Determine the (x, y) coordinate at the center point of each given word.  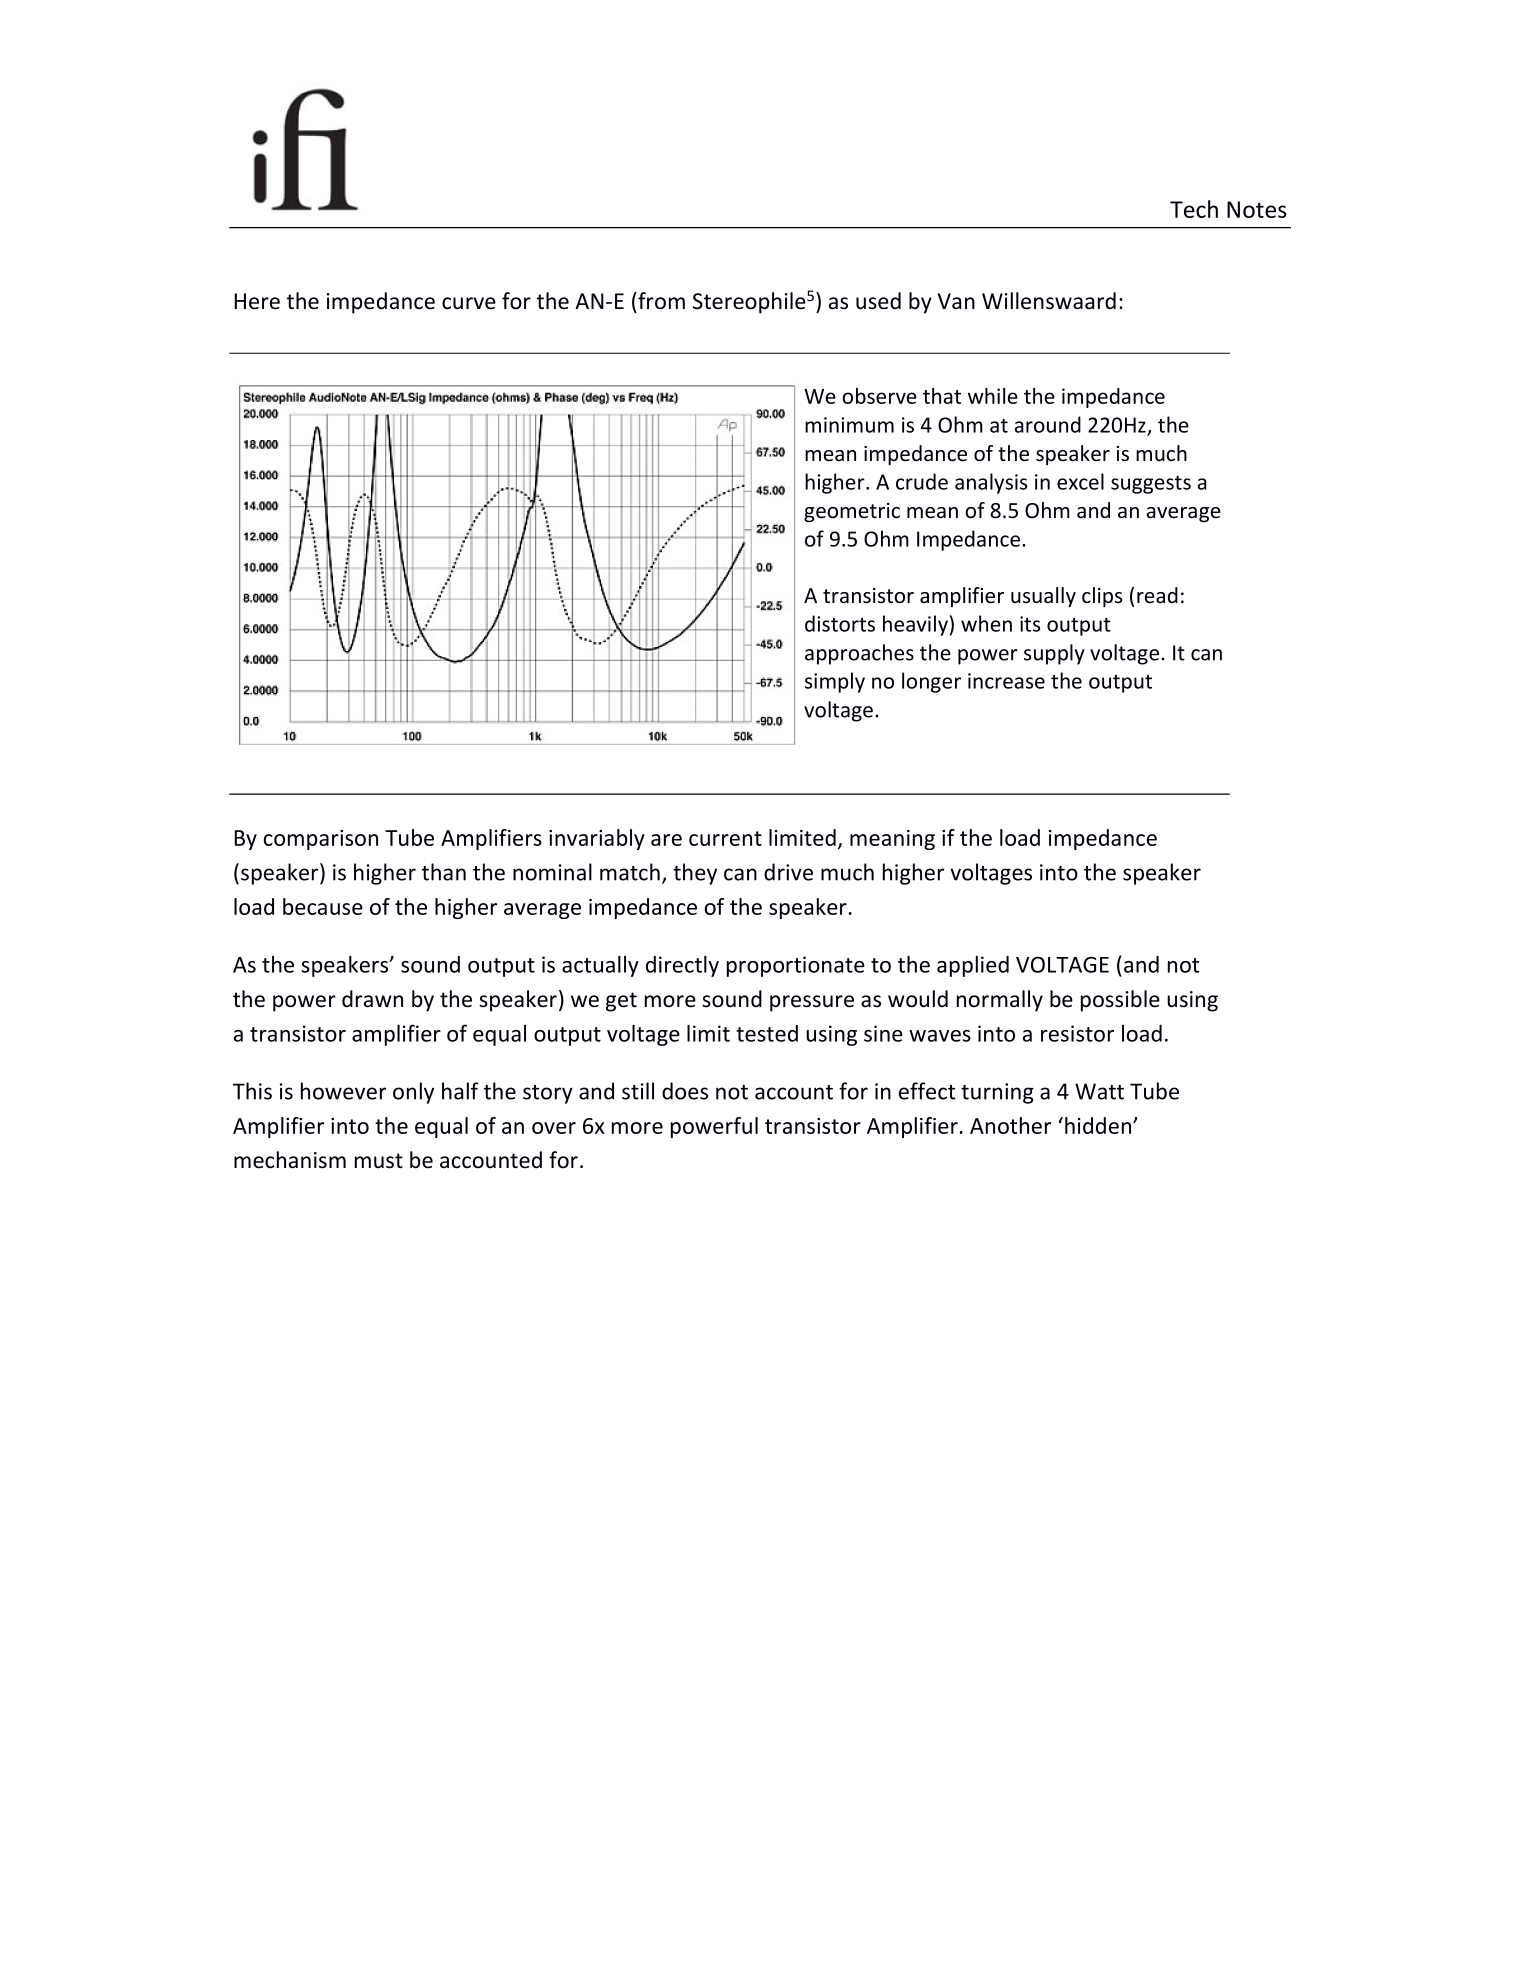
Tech (1194, 209)
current (725, 838)
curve (469, 303)
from (660, 301)
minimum (849, 425)
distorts (840, 623)
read (1157, 595)
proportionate (796, 966)
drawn (372, 999)
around (1048, 424)
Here (257, 301)
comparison (321, 840)
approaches (859, 654)
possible (1120, 1001)
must (379, 1161)
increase (1006, 681)
